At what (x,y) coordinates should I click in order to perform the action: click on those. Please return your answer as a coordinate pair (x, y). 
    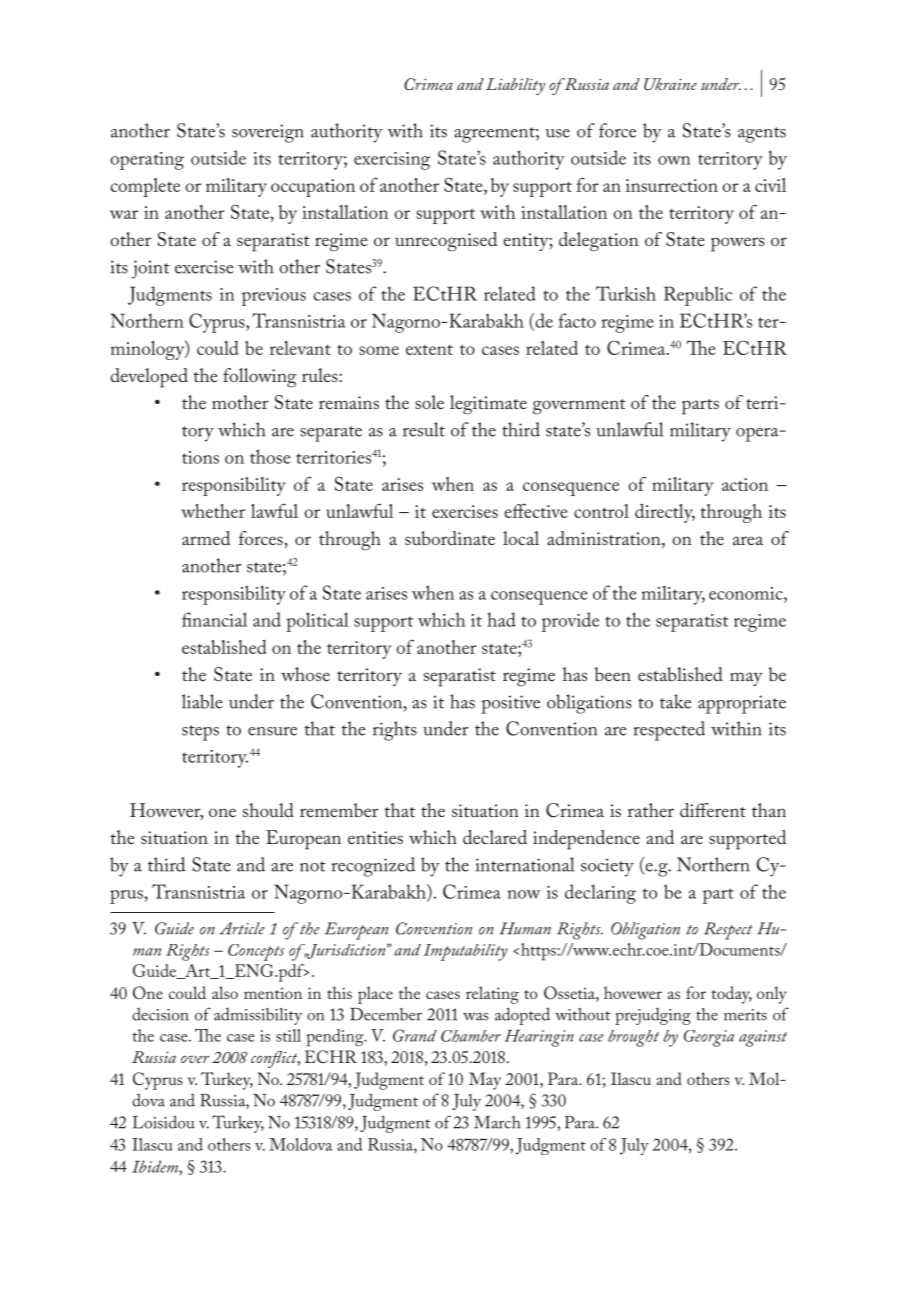
    Looking at the image, I should click on (270, 456).
